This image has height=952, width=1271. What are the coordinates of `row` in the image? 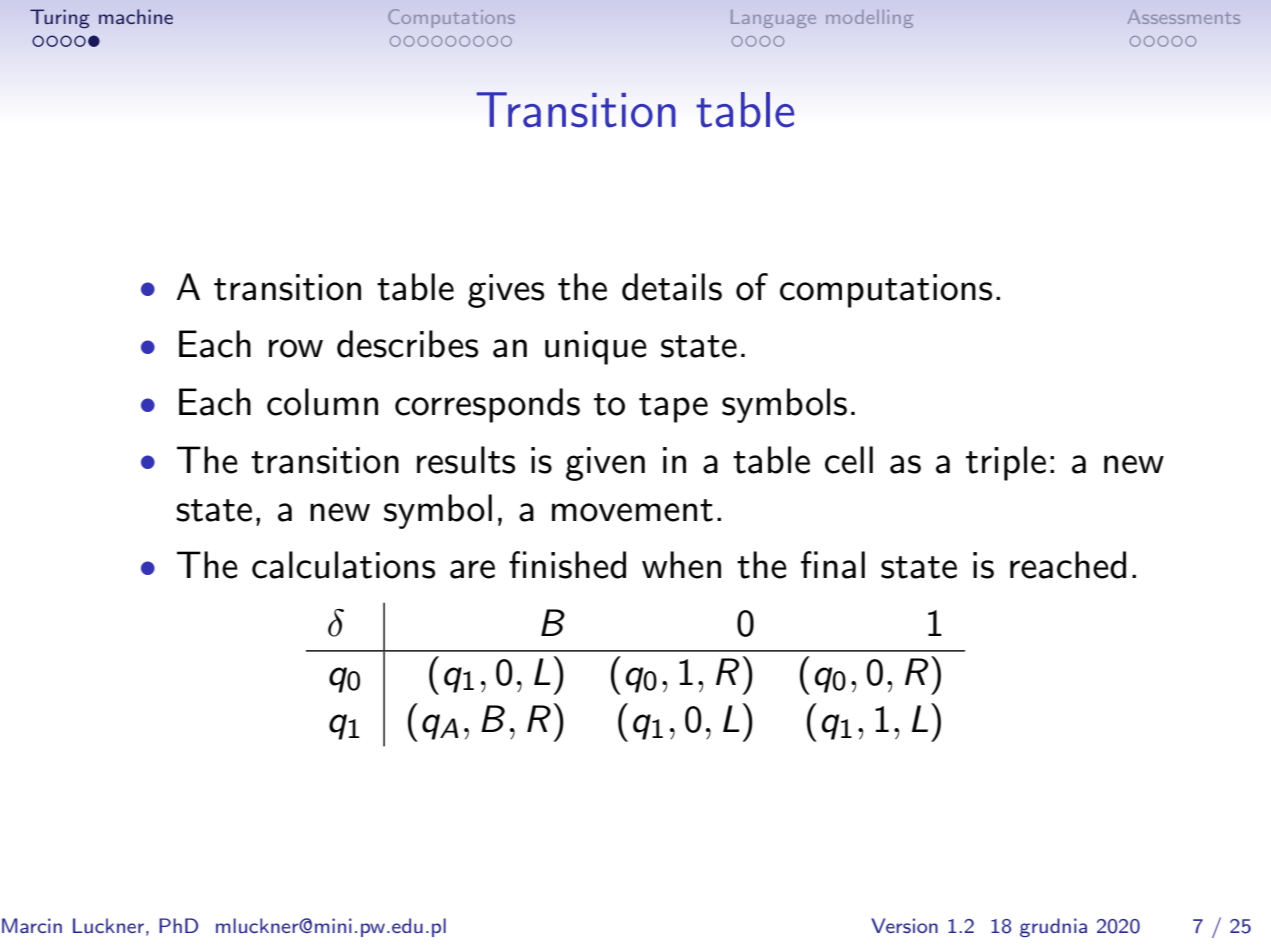 It's located at (296, 348).
